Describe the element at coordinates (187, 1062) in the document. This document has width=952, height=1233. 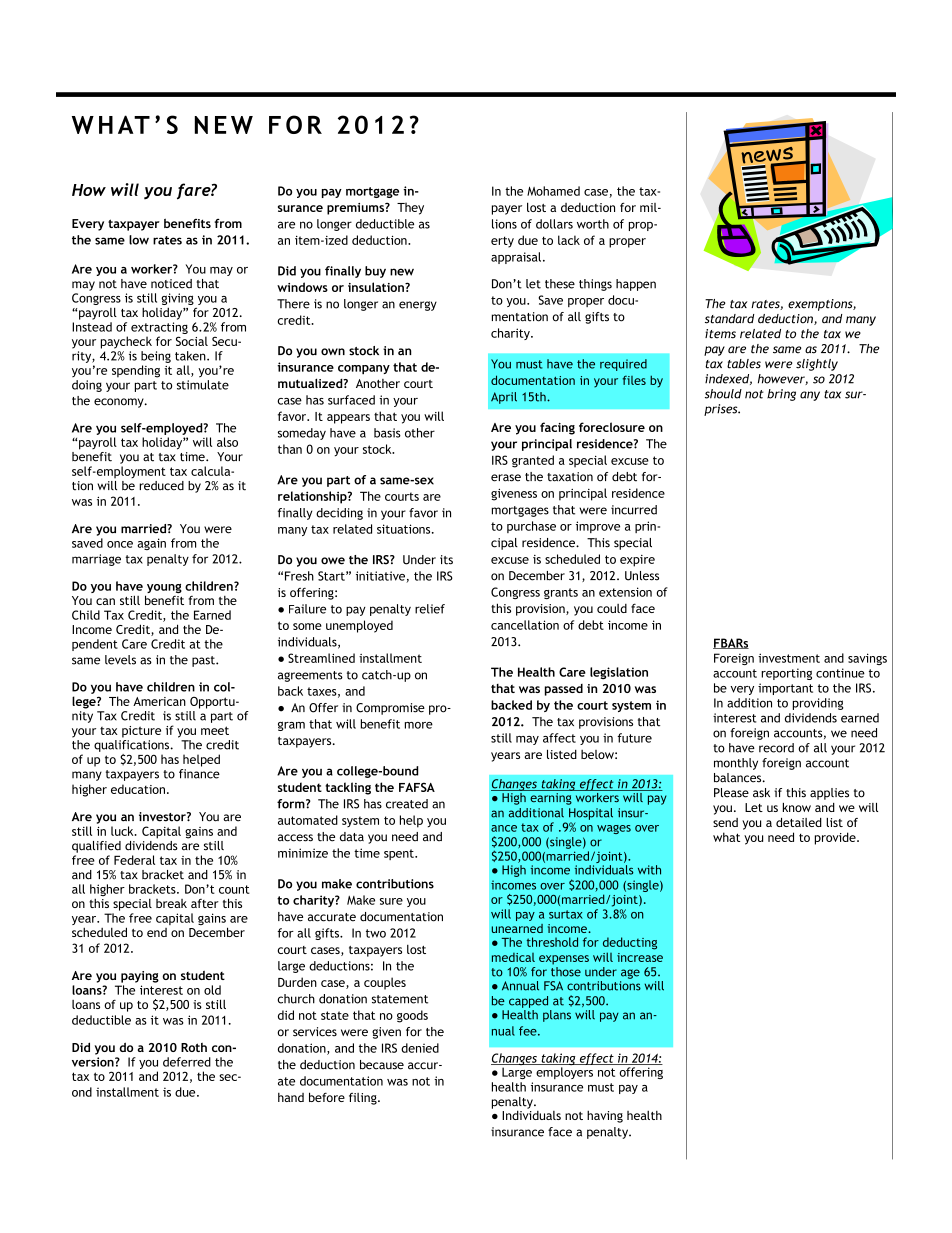
I see `deferred` at that location.
